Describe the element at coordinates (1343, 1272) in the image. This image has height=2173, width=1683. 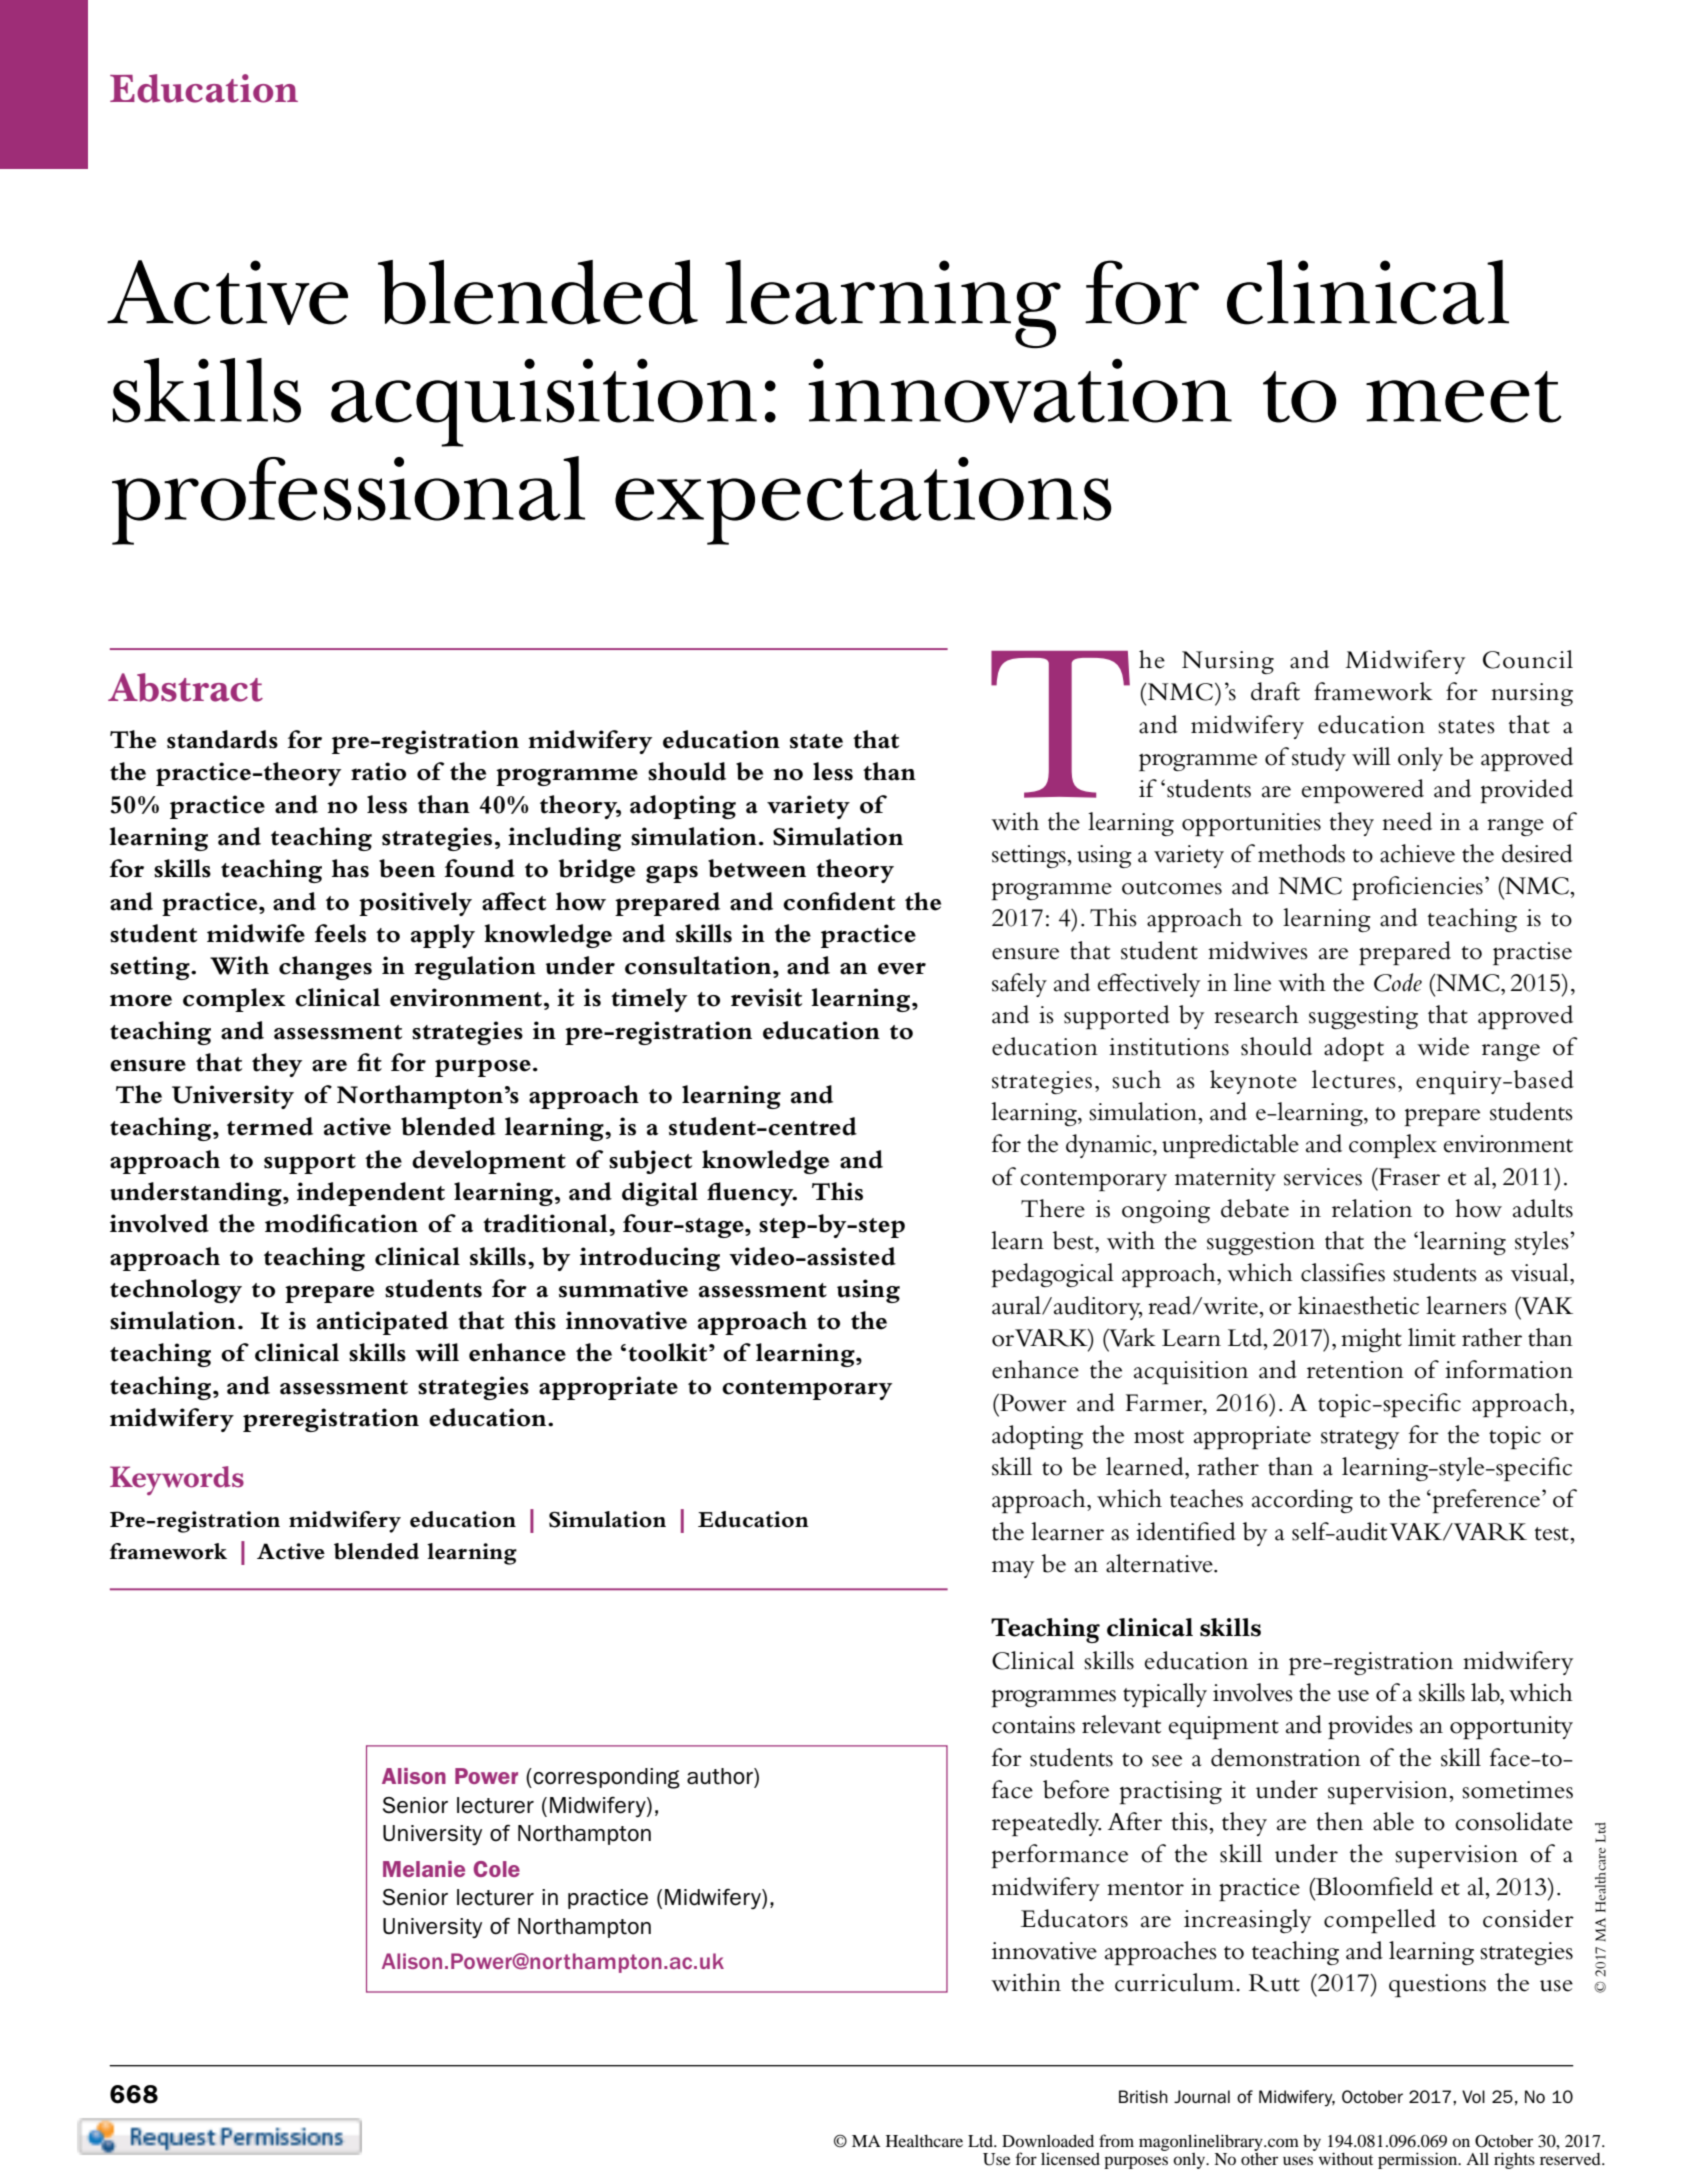
I see `classifies` at that location.
